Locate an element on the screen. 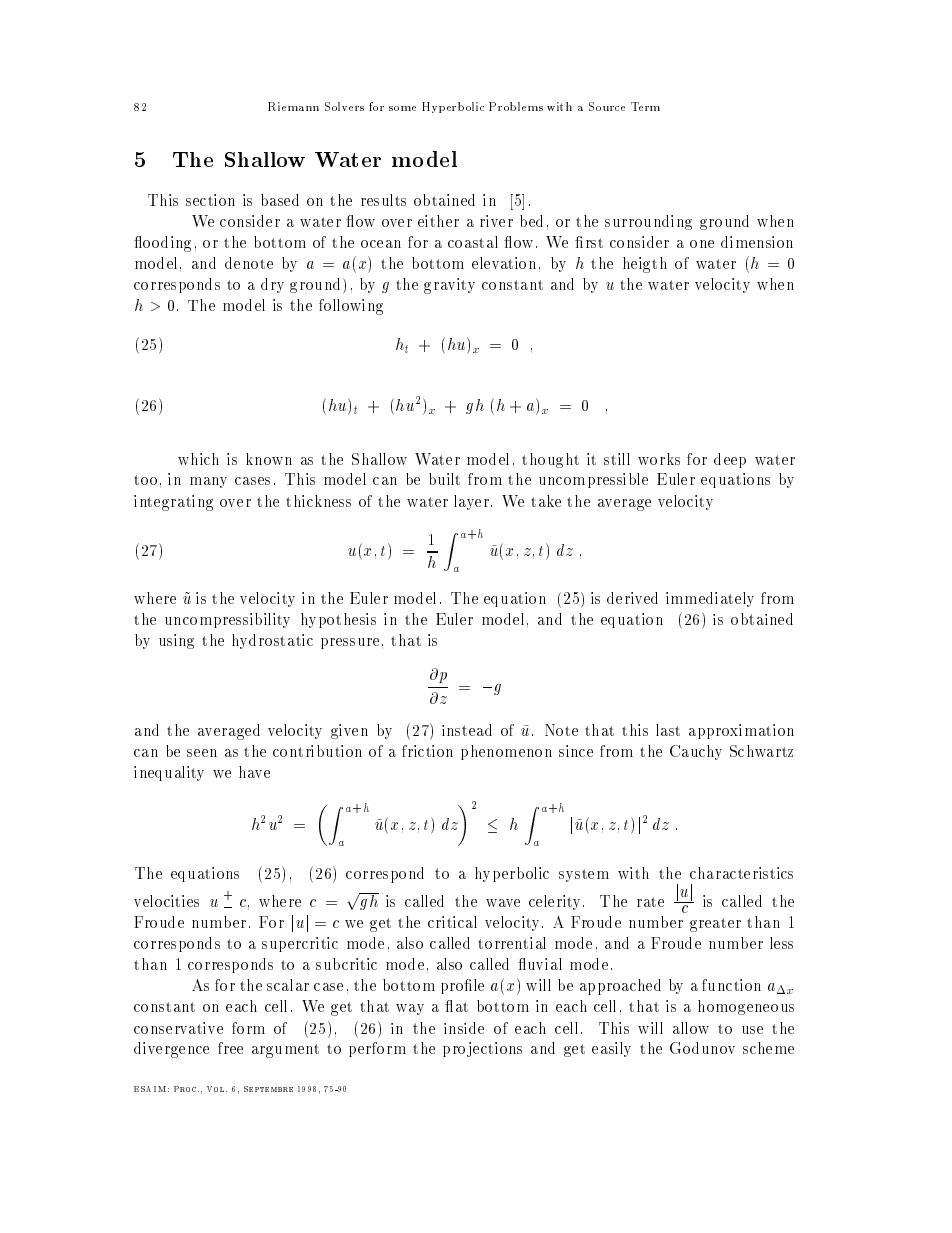  seen is located at coordinates (202, 753).
